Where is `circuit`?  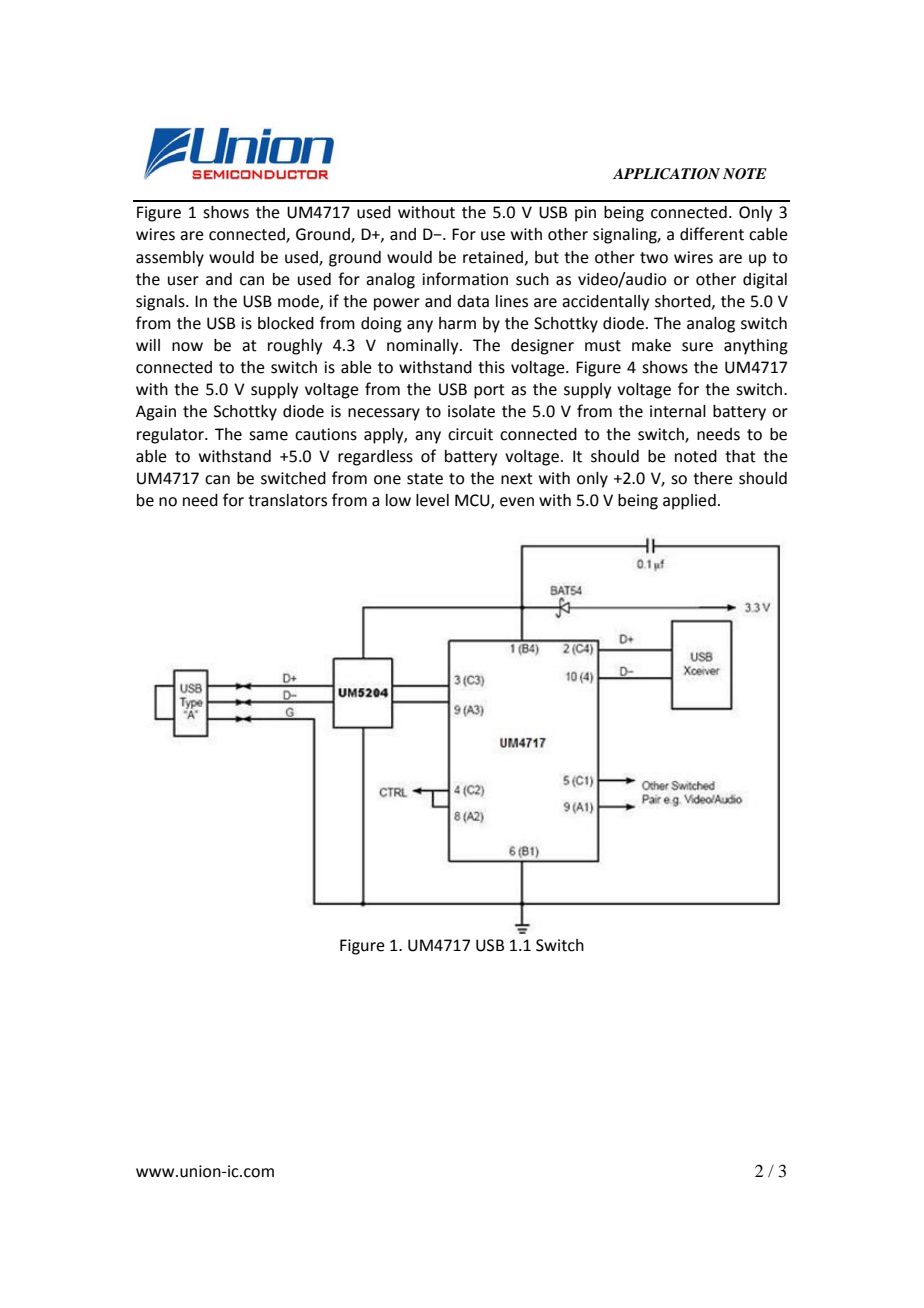
circuit is located at coordinates (470, 434).
